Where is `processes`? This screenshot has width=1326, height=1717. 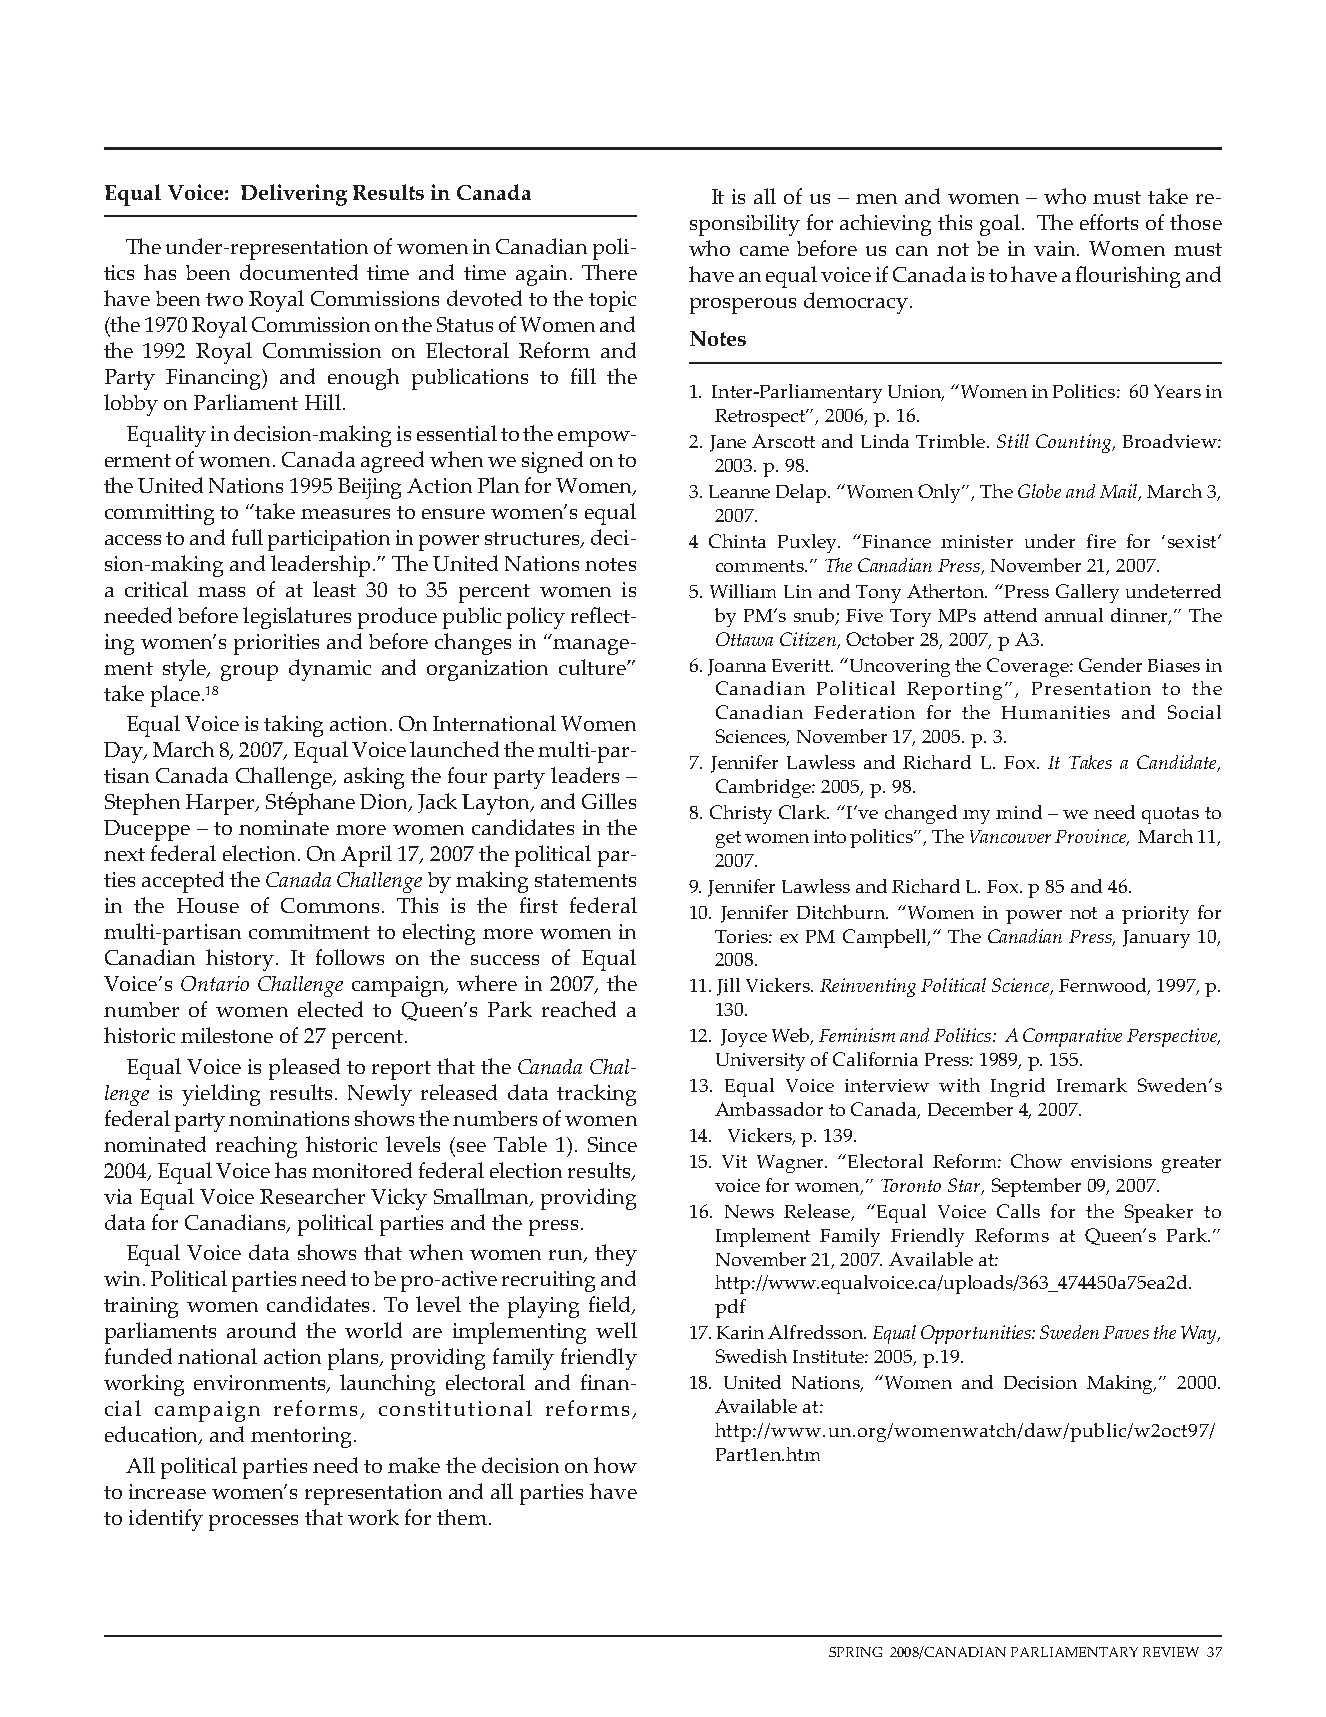 processes is located at coordinates (253, 1523).
